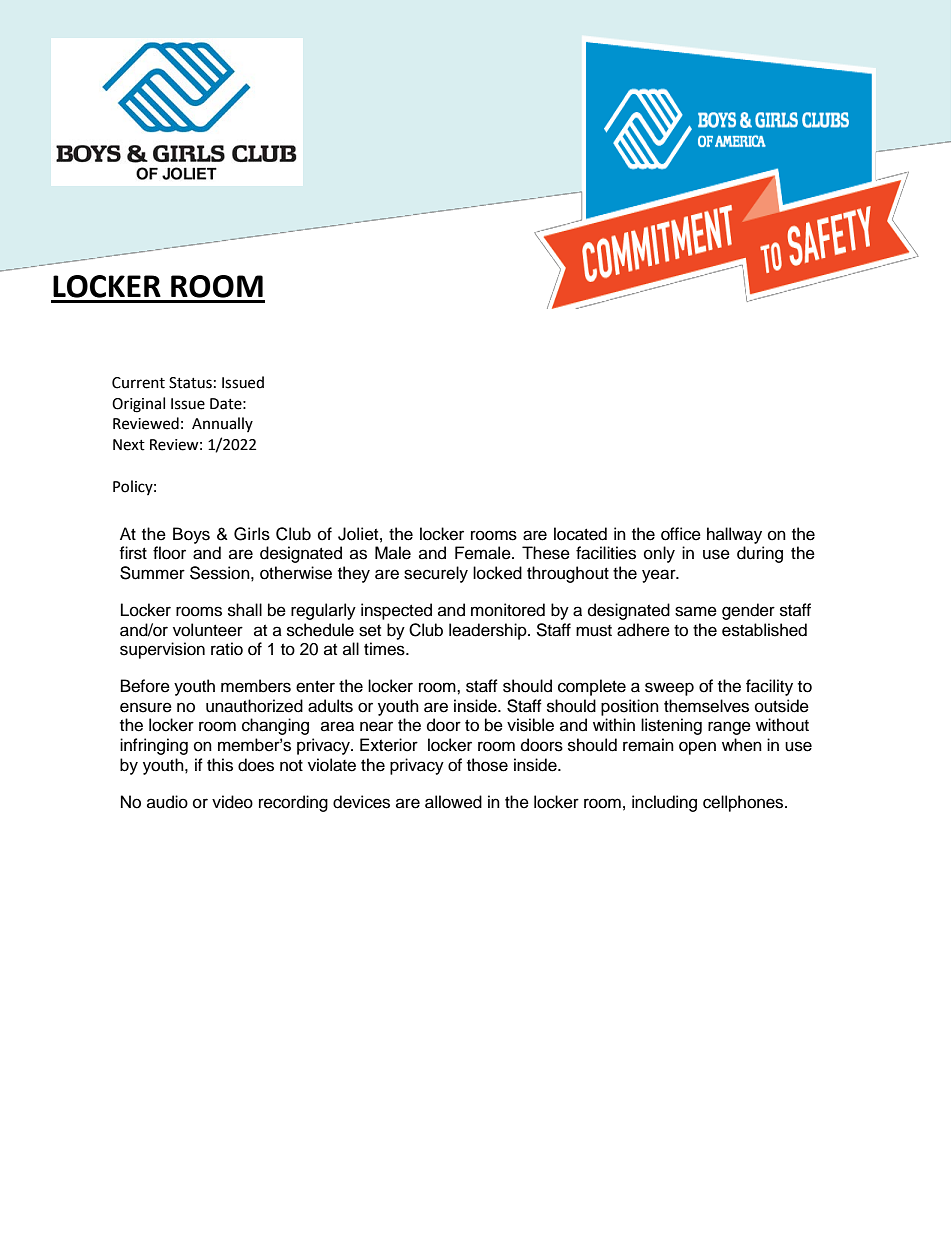 Image resolution: width=952 pixels, height=1233 pixels. I want to click on located, so click(580, 534).
